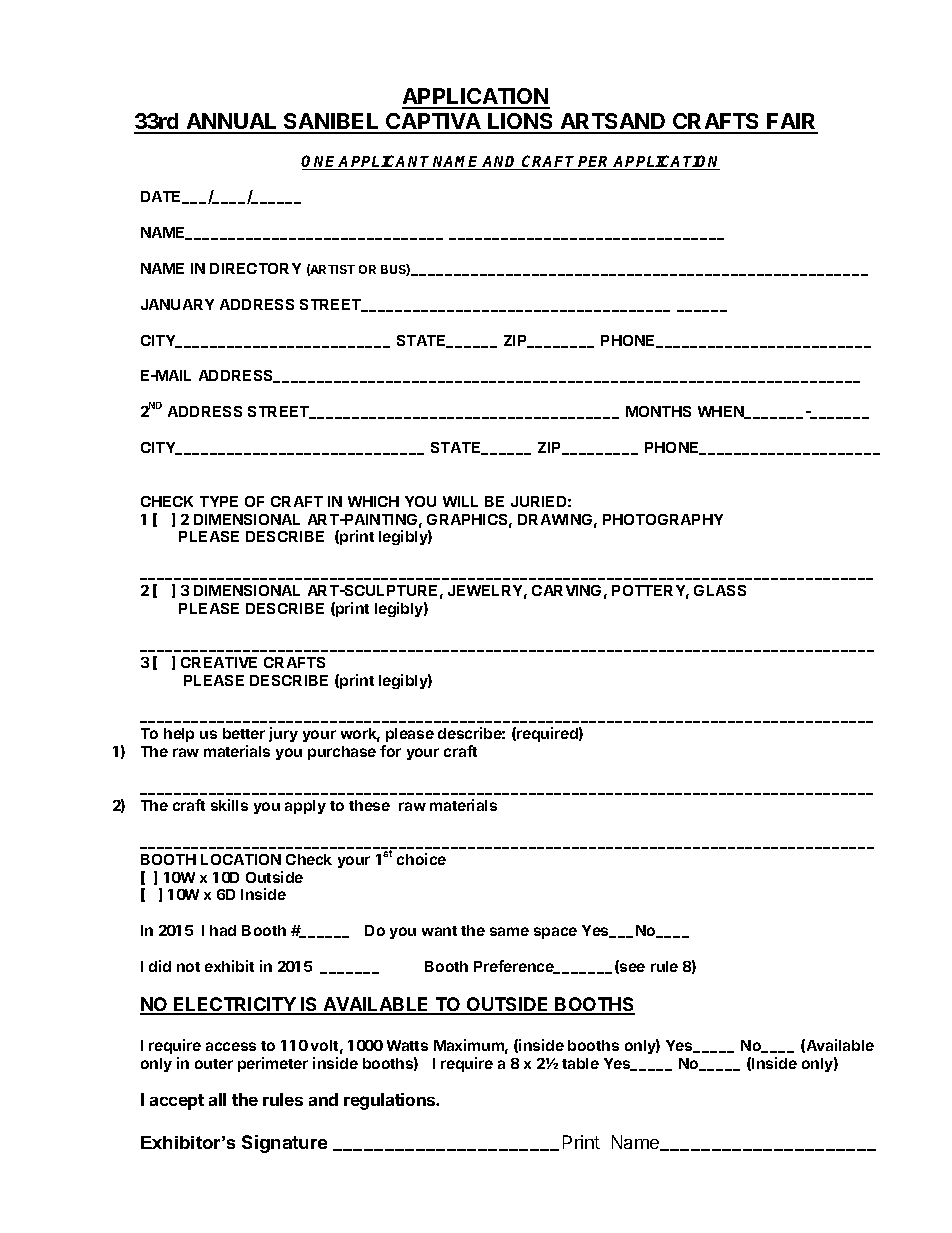  What do you see at coordinates (580, 1063) in the screenshot?
I see `table` at bounding box center [580, 1063].
